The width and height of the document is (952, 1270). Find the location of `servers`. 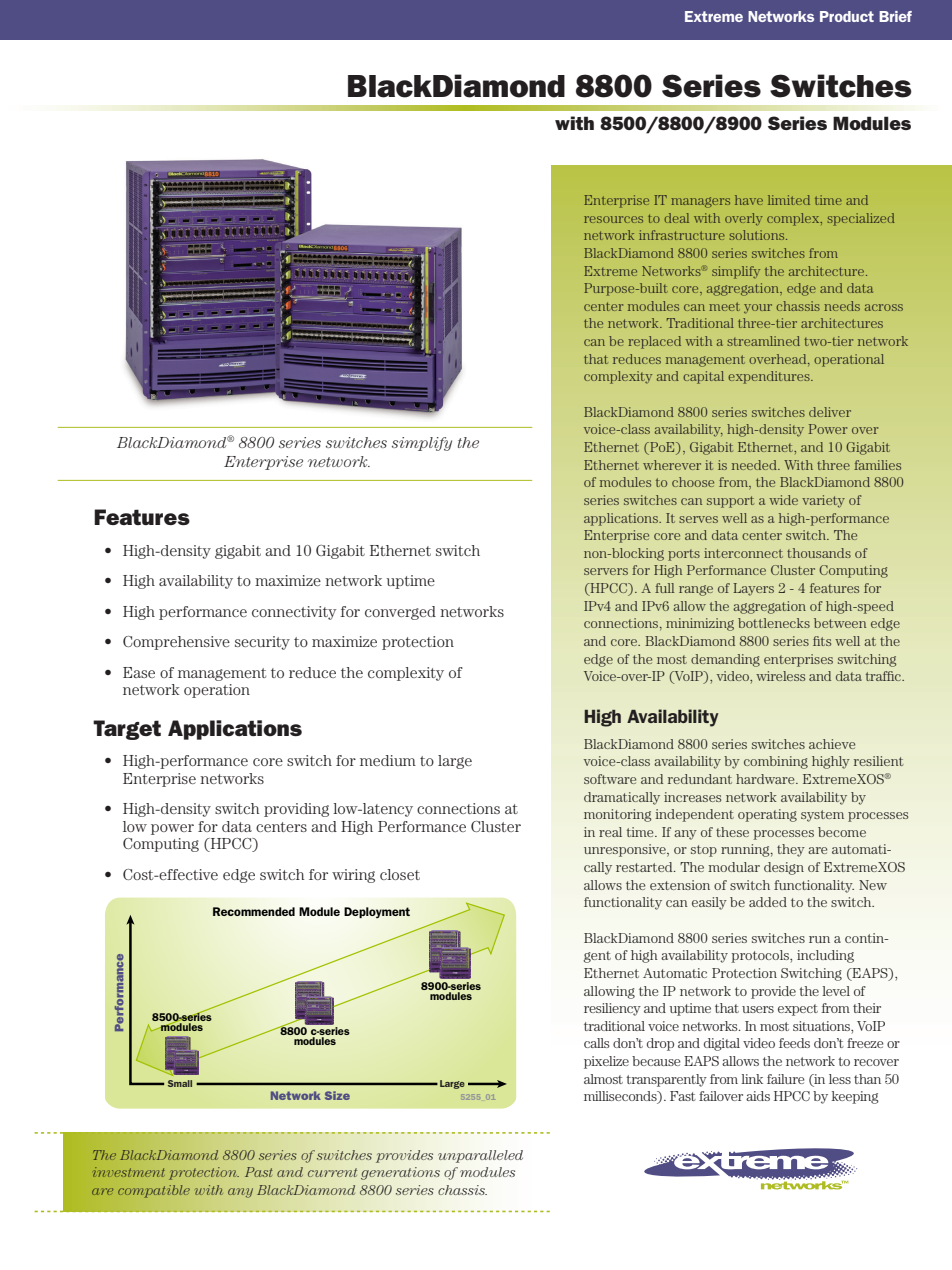

servers is located at coordinates (606, 571).
